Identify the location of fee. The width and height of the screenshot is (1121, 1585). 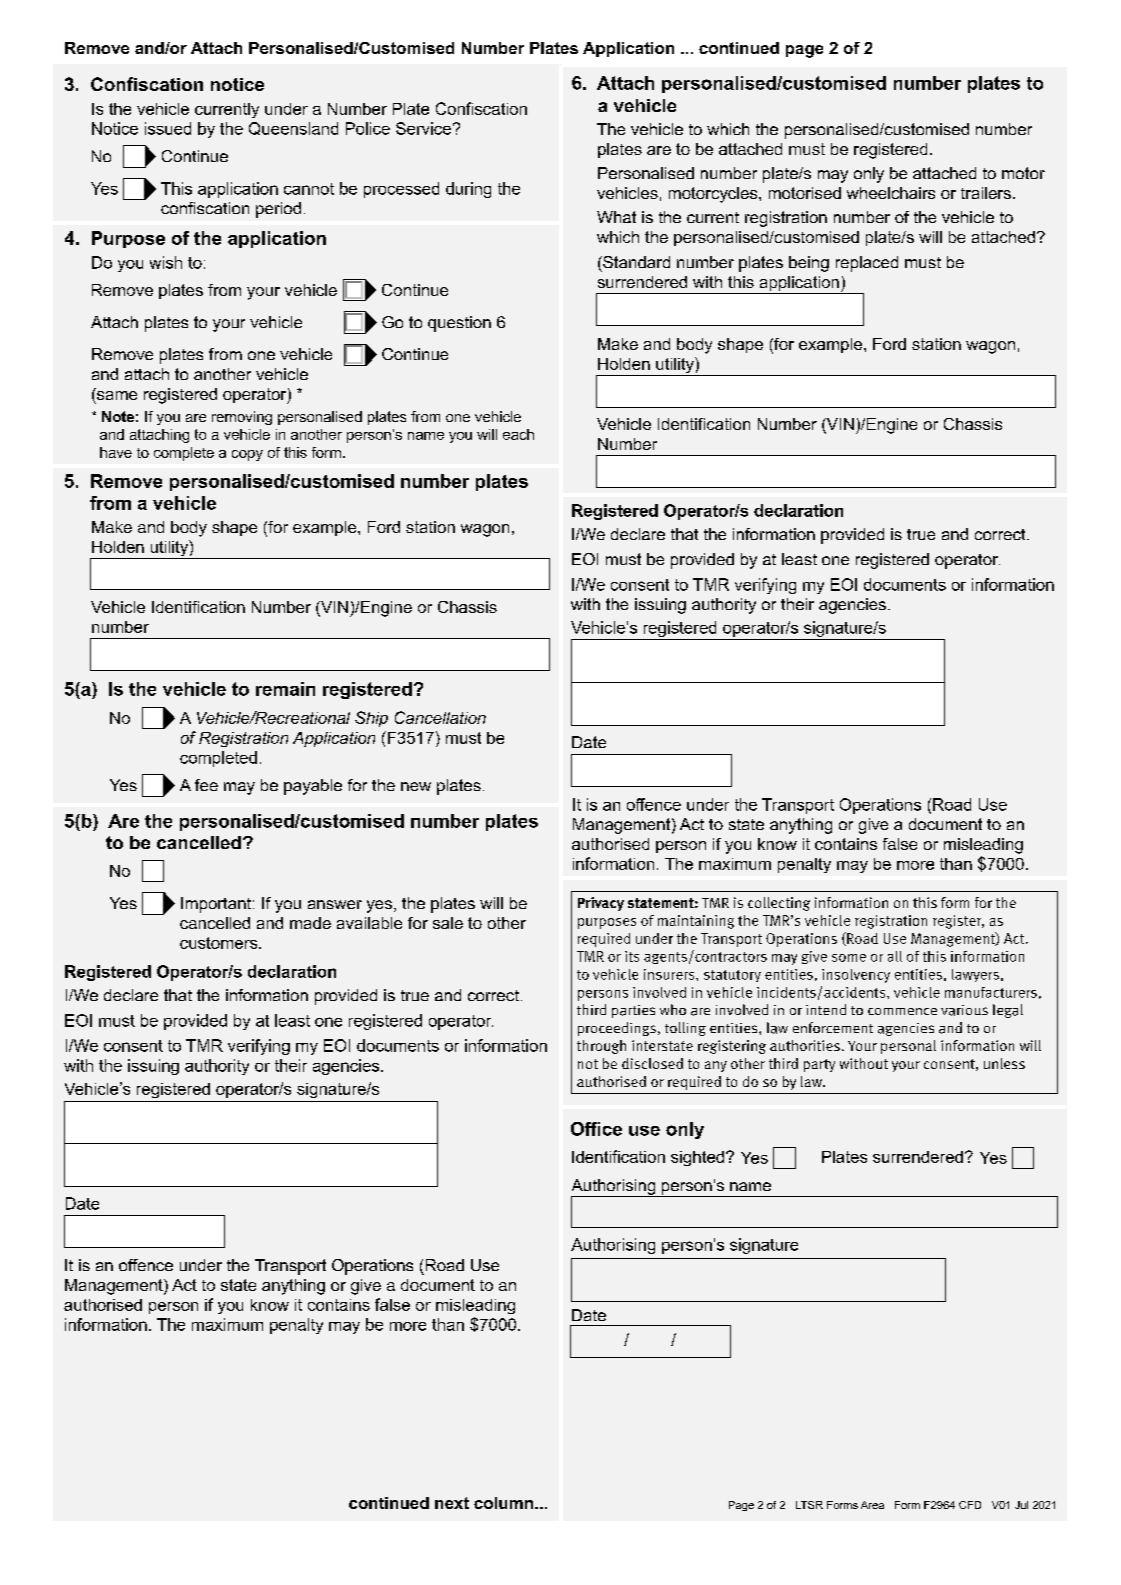
(206, 785).
